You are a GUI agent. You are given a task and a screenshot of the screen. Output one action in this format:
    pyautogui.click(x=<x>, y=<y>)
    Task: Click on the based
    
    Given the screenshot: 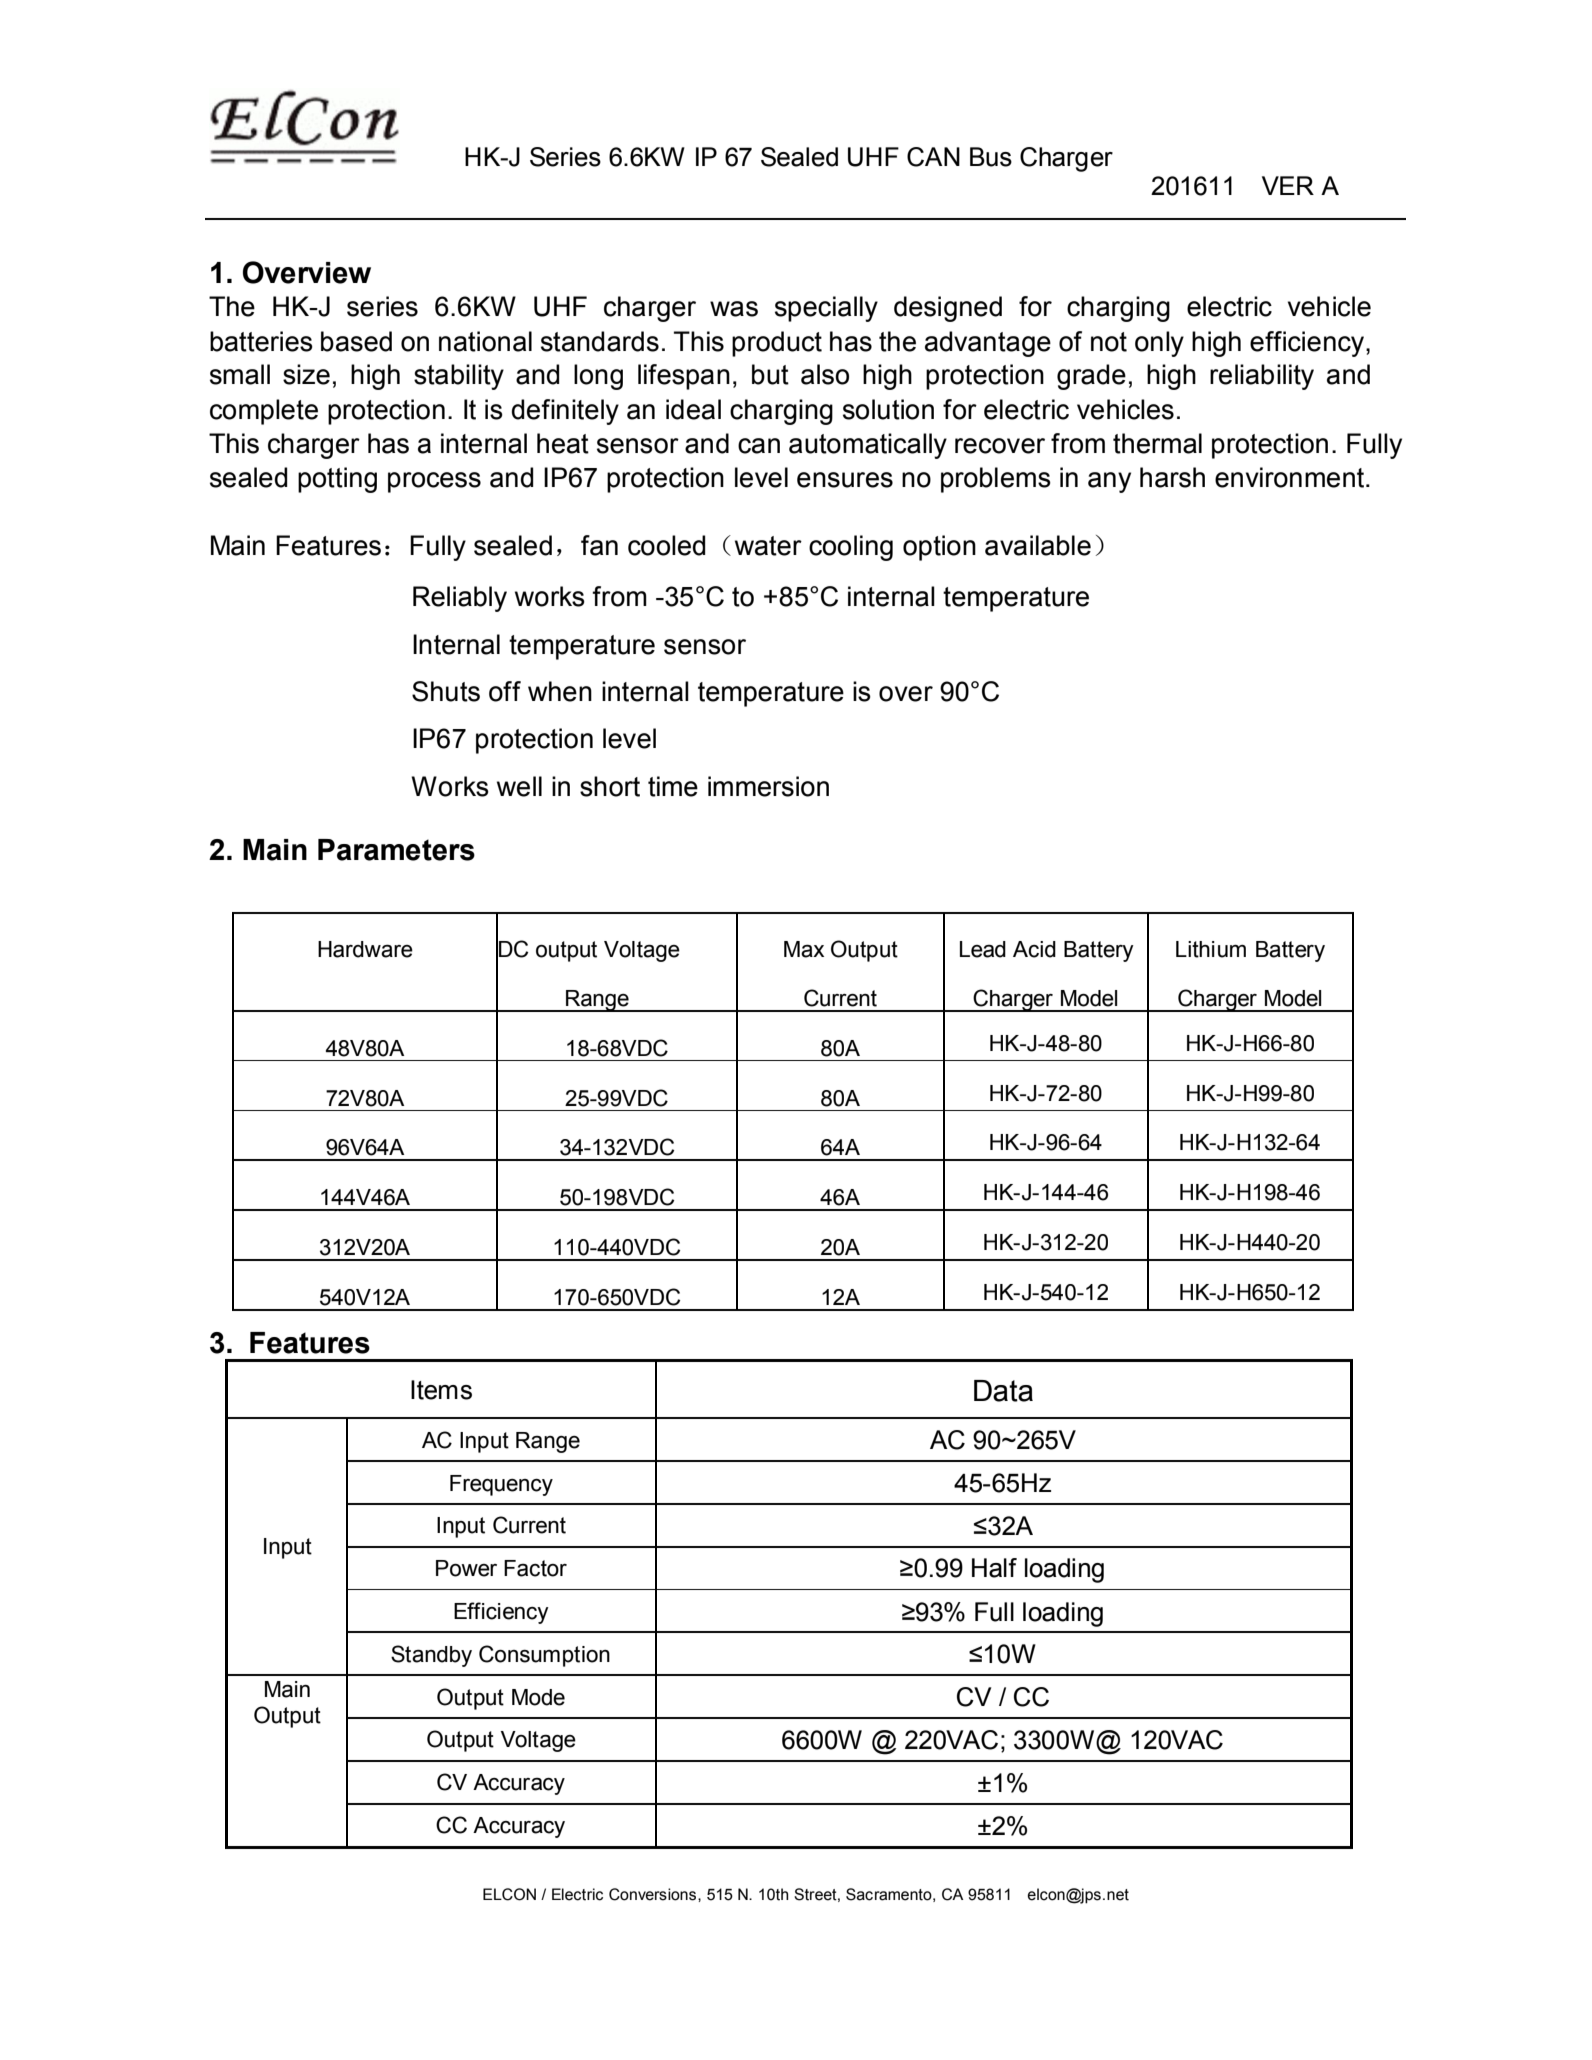 What is the action you would take?
    pyautogui.click(x=356, y=341)
